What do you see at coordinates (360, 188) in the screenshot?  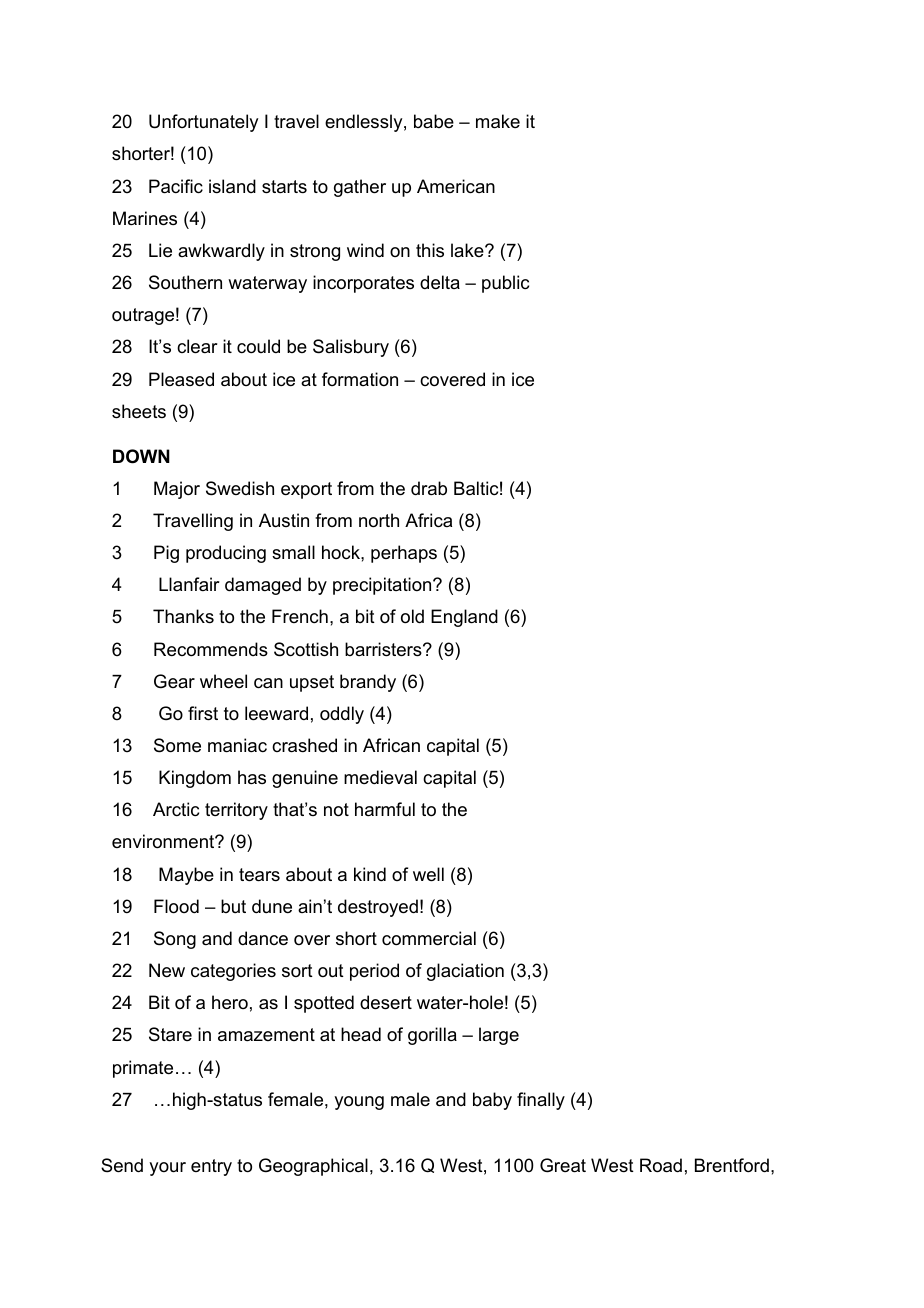 I see `gather` at bounding box center [360, 188].
